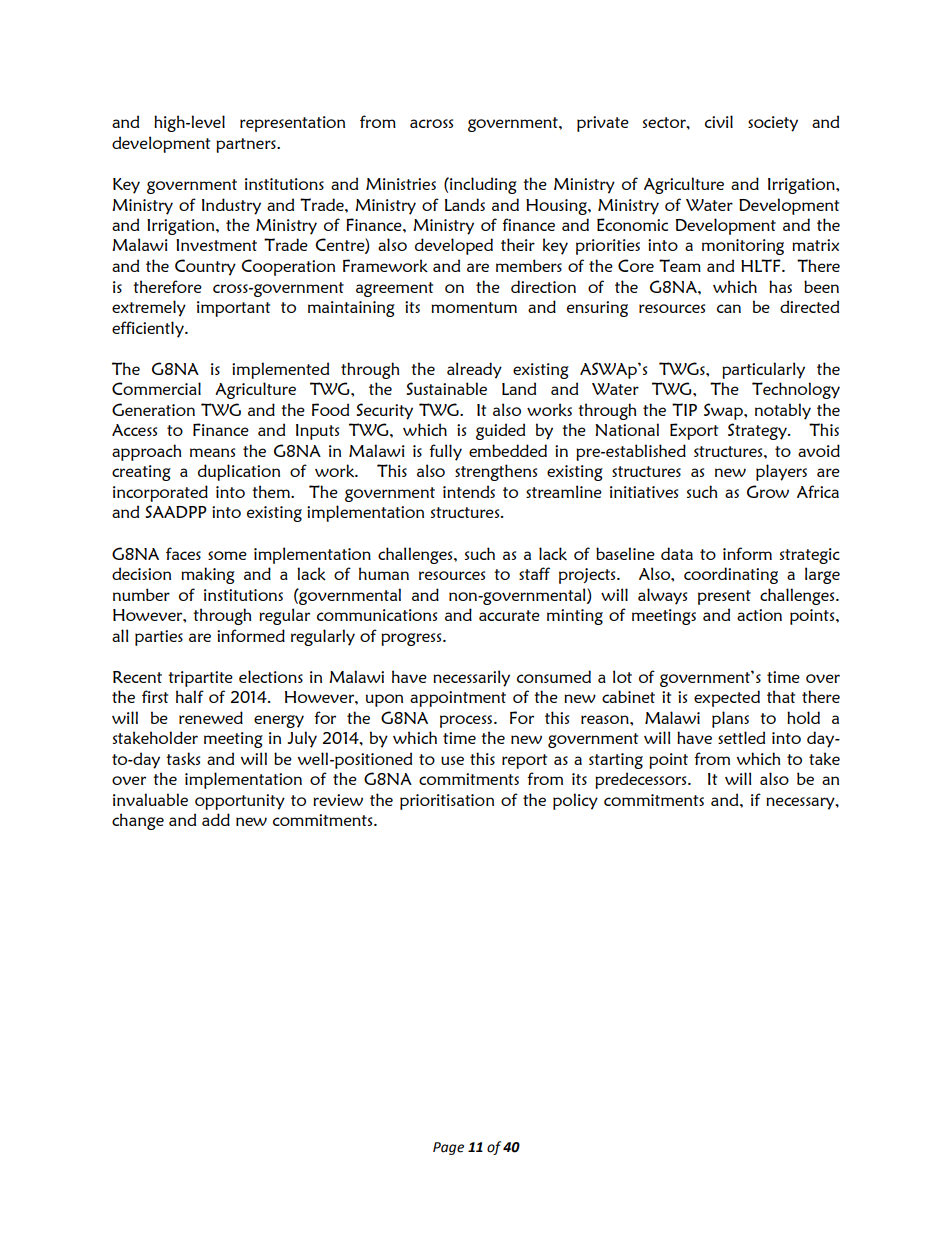  What do you see at coordinates (474, 370) in the image?
I see `already` at bounding box center [474, 370].
